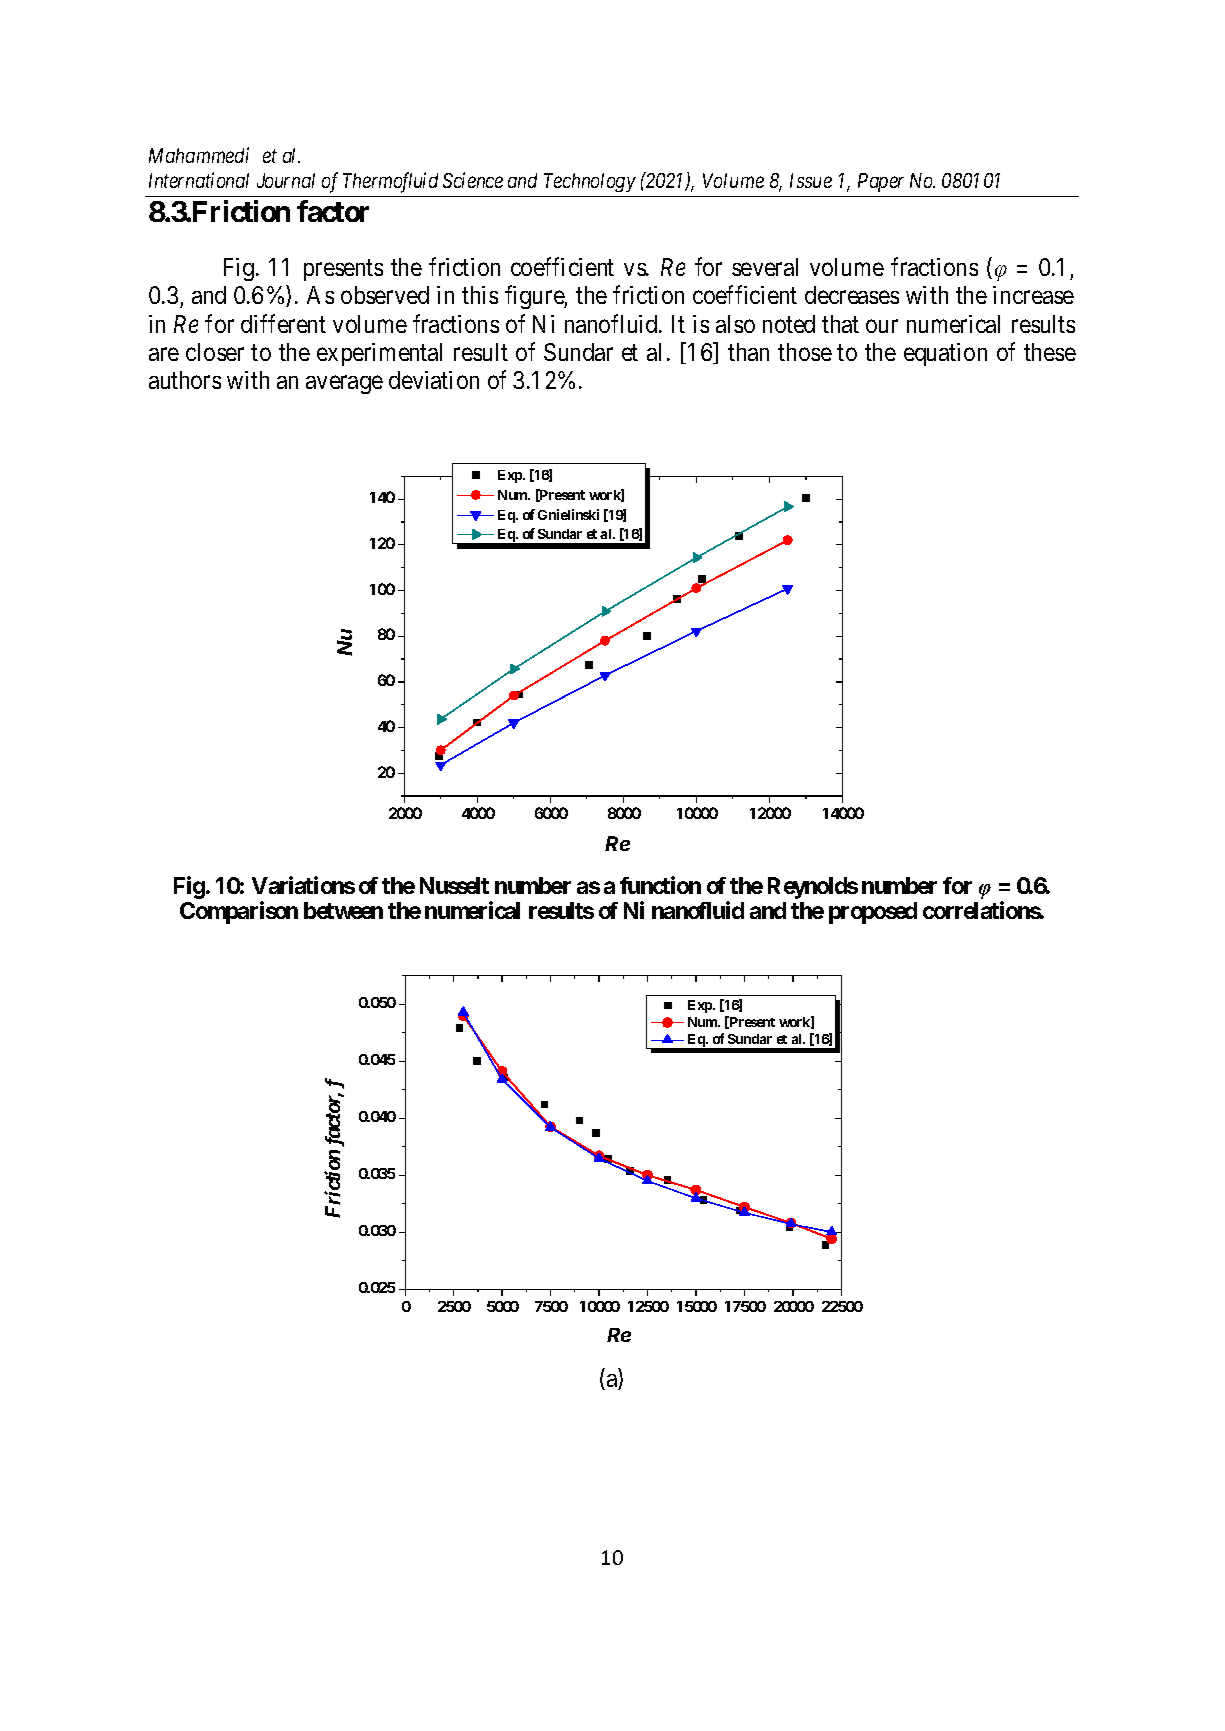  What do you see at coordinates (239, 913) in the screenshot?
I see `Comparison` at bounding box center [239, 913].
